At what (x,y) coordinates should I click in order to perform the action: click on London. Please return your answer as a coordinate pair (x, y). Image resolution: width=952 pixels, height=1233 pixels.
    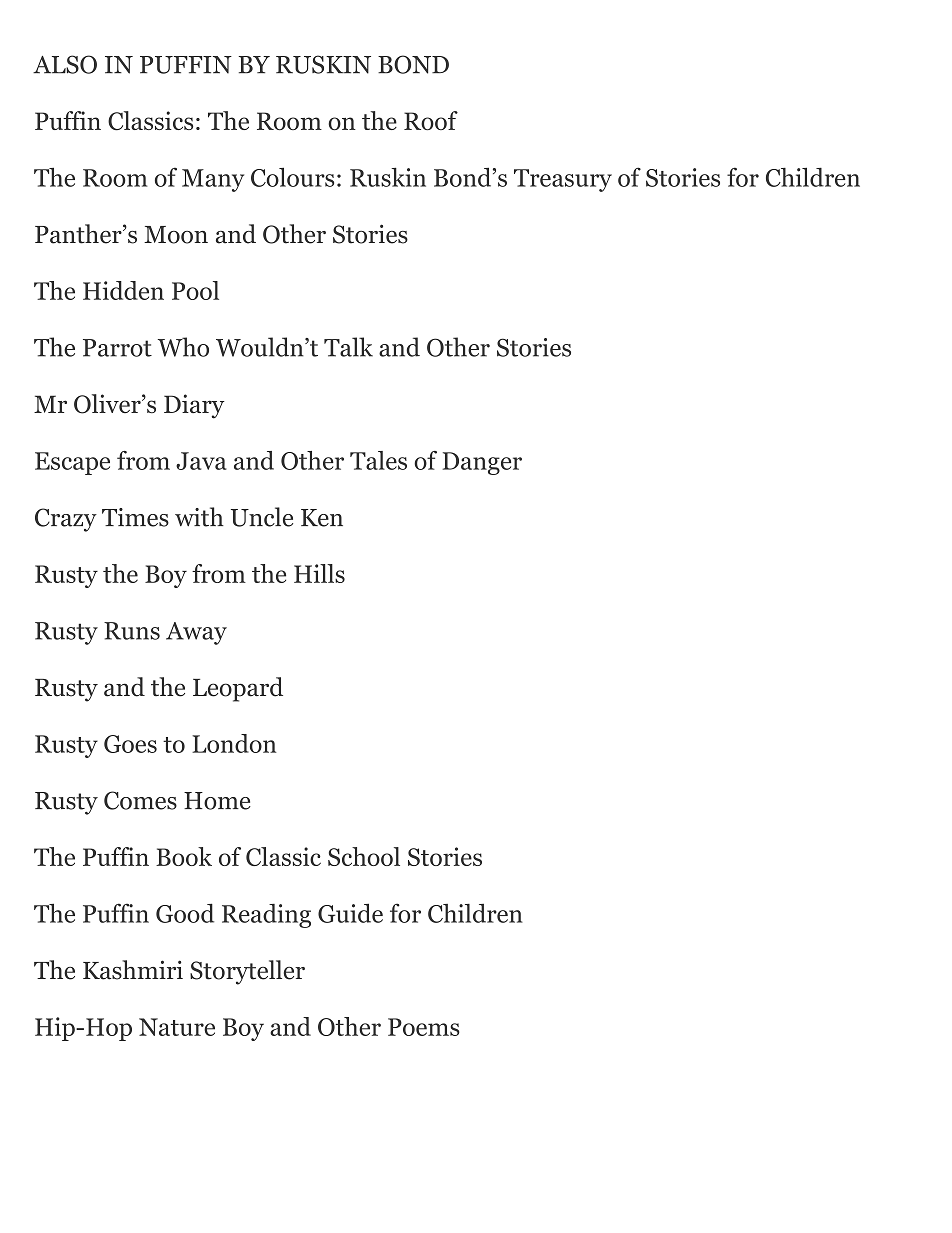
    Looking at the image, I should click on (234, 743).
